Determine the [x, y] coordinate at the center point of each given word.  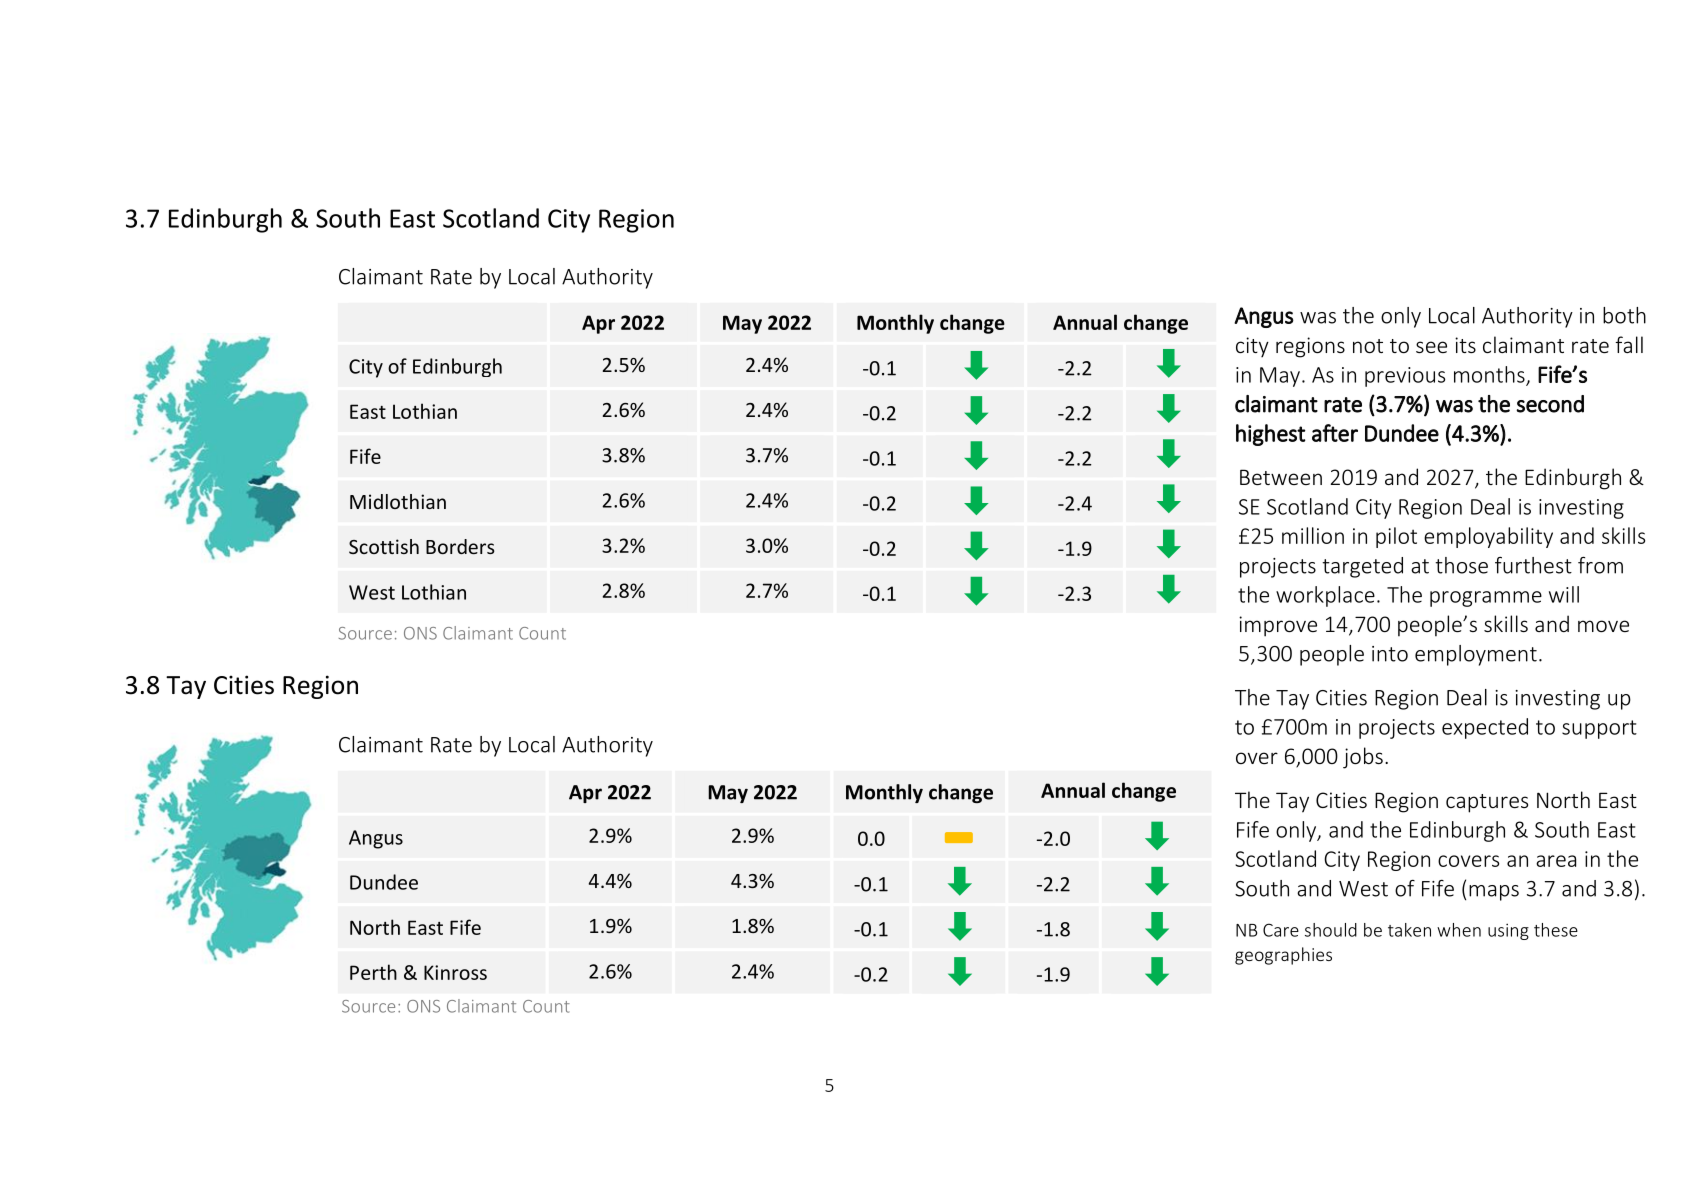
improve [1278, 626]
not [1368, 346]
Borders [460, 546]
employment [1476, 655]
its [1465, 345]
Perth [373, 972]
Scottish [384, 546]
